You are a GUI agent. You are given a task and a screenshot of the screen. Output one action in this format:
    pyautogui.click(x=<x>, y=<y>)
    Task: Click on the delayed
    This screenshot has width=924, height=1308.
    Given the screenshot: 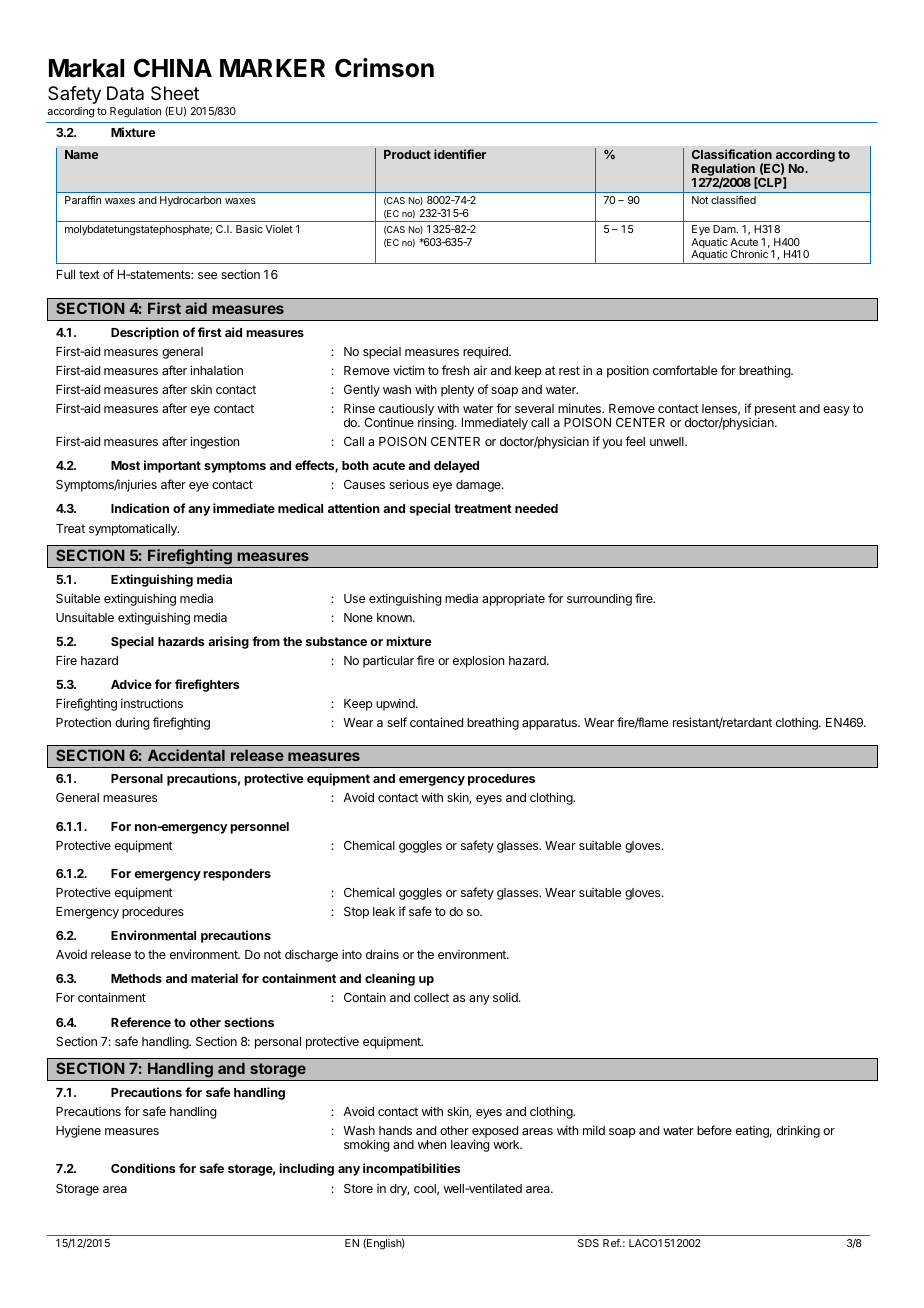 What is the action you would take?
    pyautogui.click(x=456, y=467)
